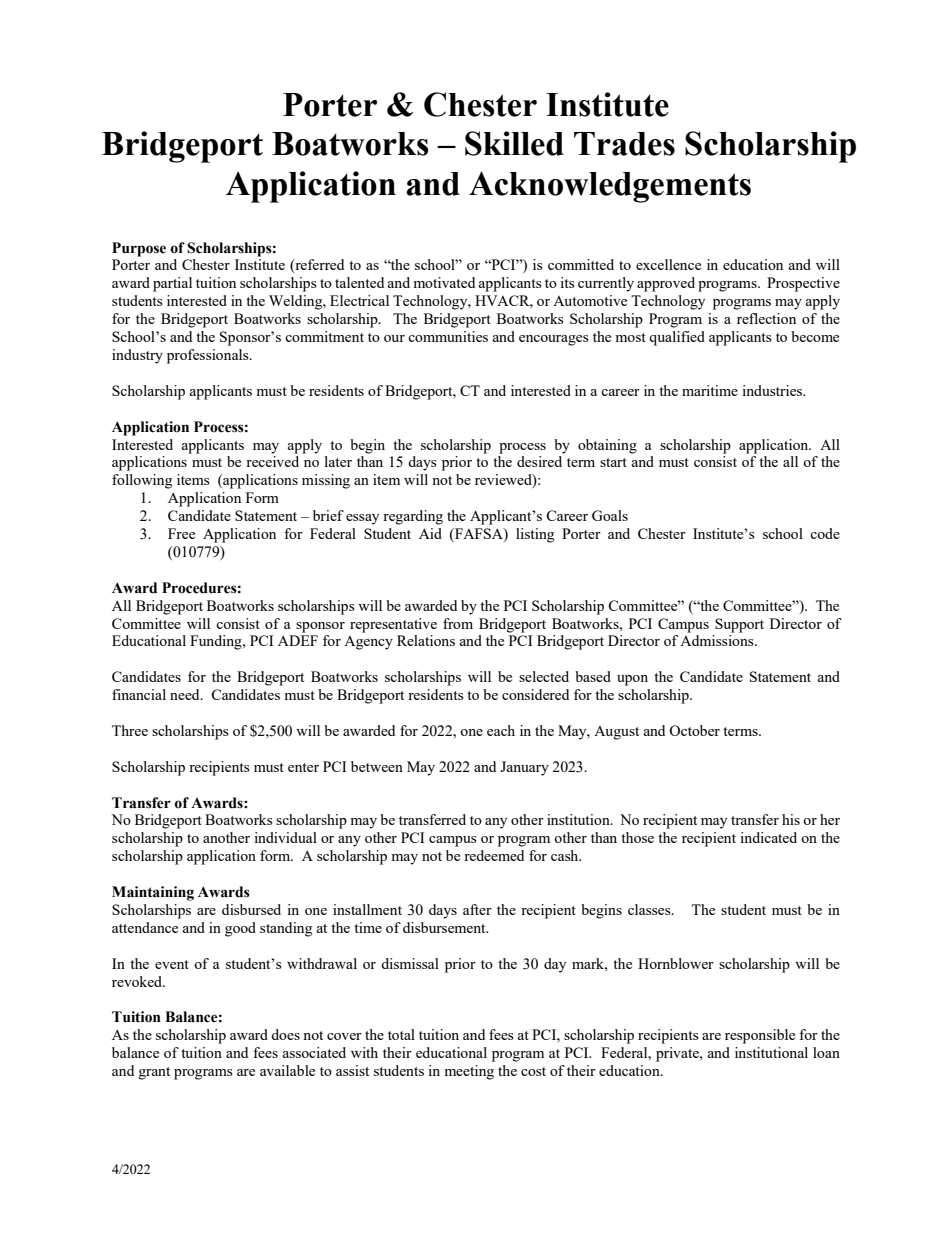 The height and width of the document is (1233, 952). What do you see at coordinates (458, 623) in the document?
I see `from` at bounding box center [458, 623].
